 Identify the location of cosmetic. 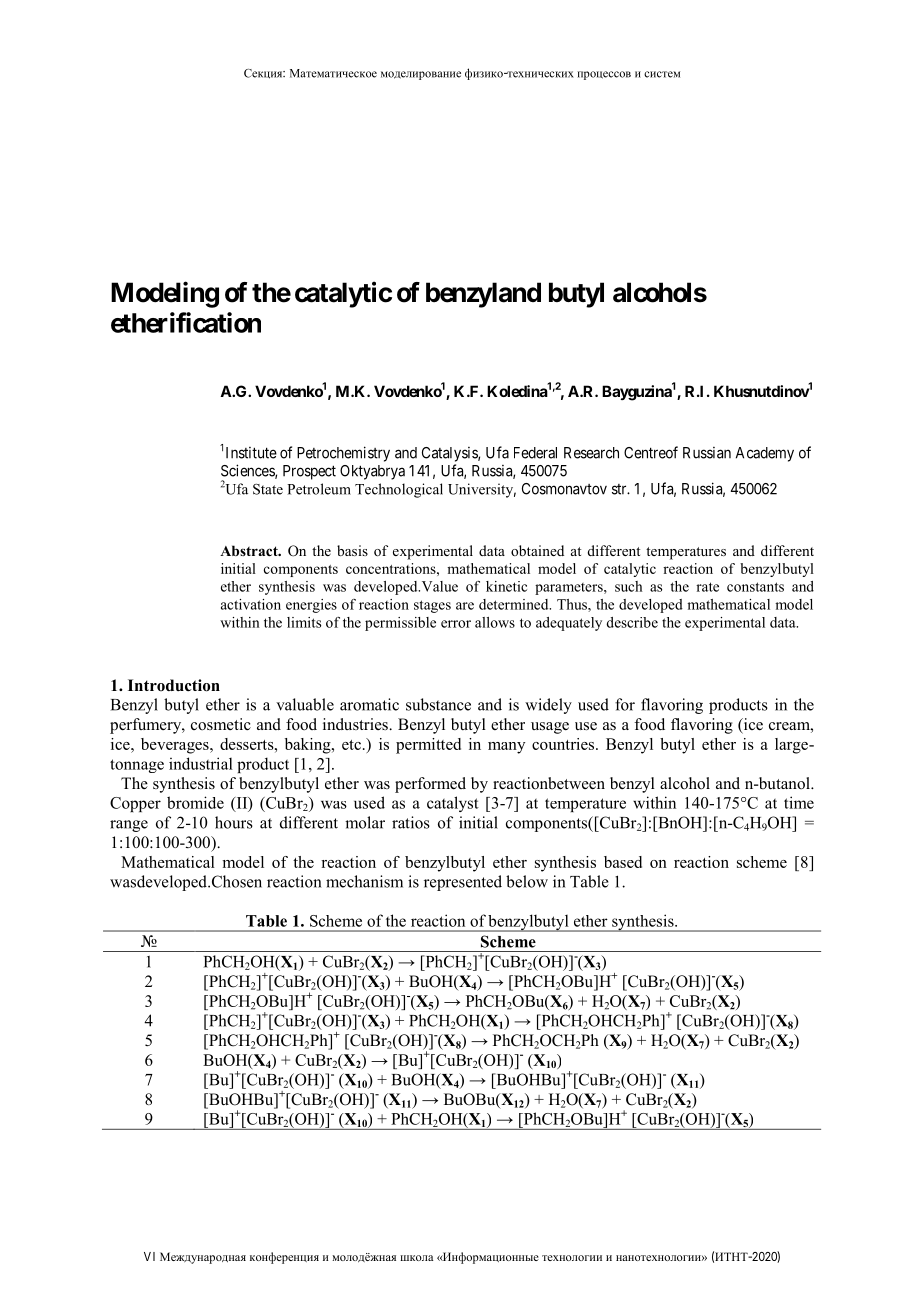
(221, 724).
